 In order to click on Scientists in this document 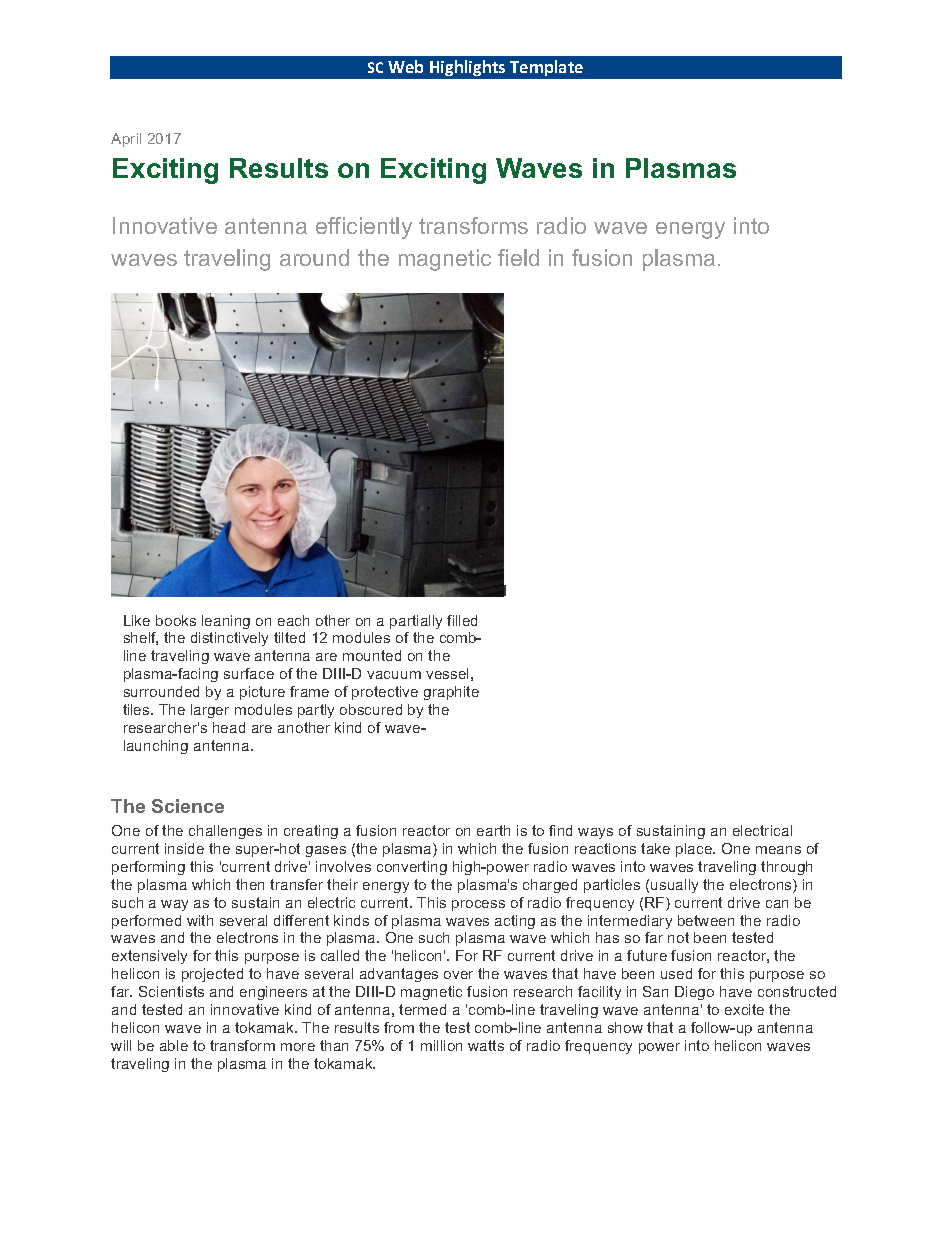, I will do `click(171, 991)`.
